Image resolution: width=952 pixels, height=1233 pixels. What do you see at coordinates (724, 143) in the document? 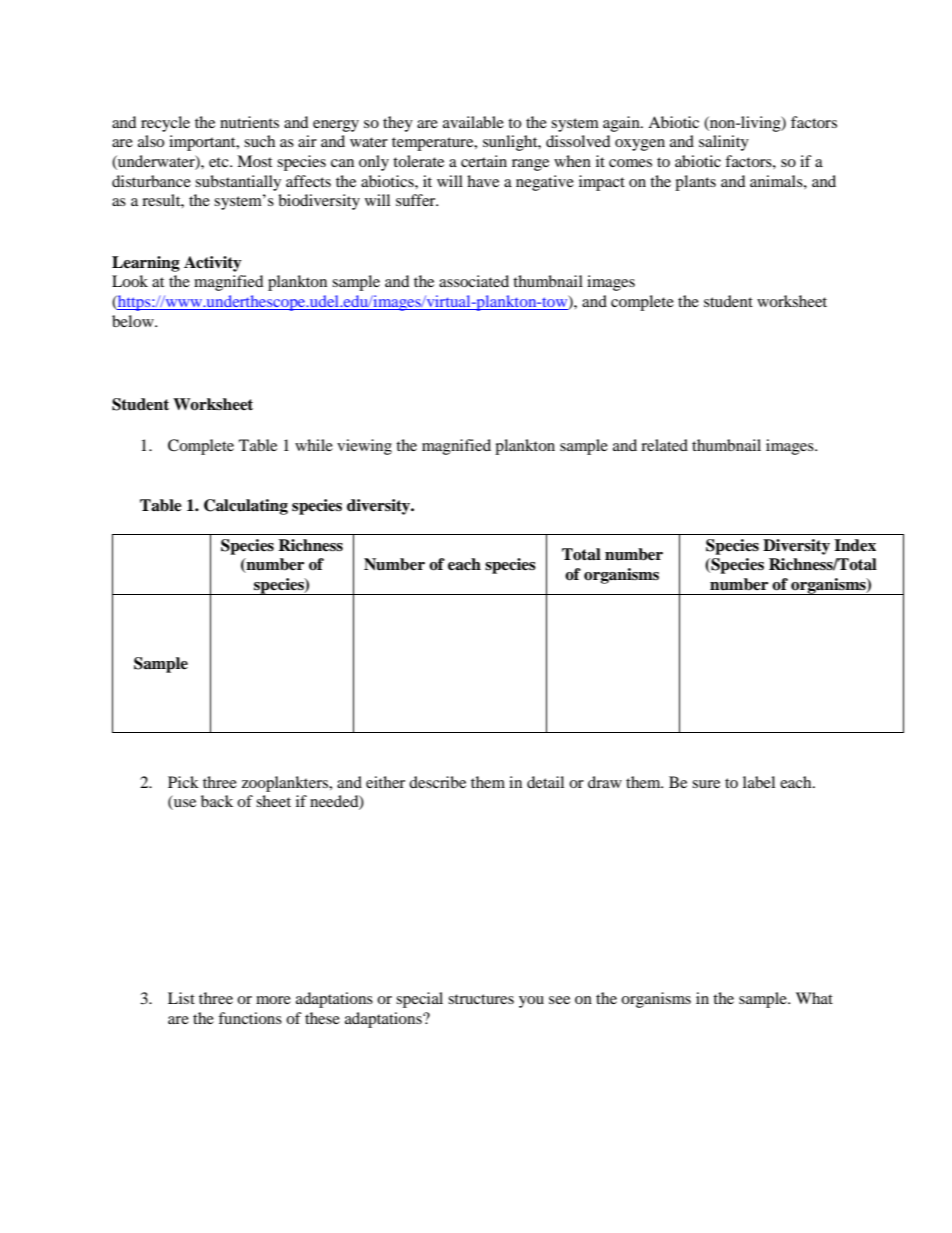
I see `salinity` at bounding box center [724, 143].
